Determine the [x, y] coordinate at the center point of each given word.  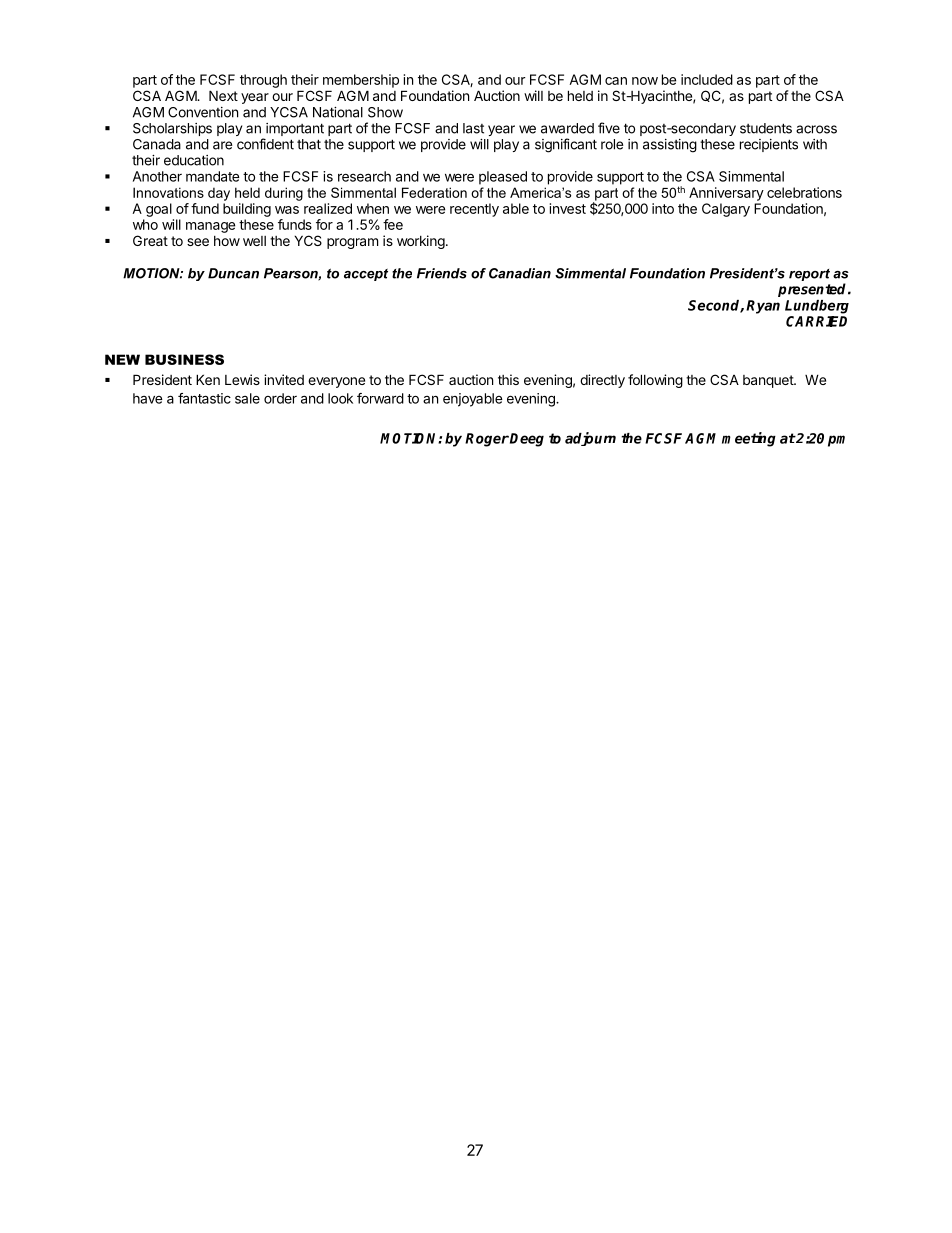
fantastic [204, 398]
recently [474, 210]
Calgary [726, 210]
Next [223, 95]
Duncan [233, 273]
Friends [442, 273]
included [707, 79]
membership [361, 81]
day [219, 194]
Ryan [763, 307]
